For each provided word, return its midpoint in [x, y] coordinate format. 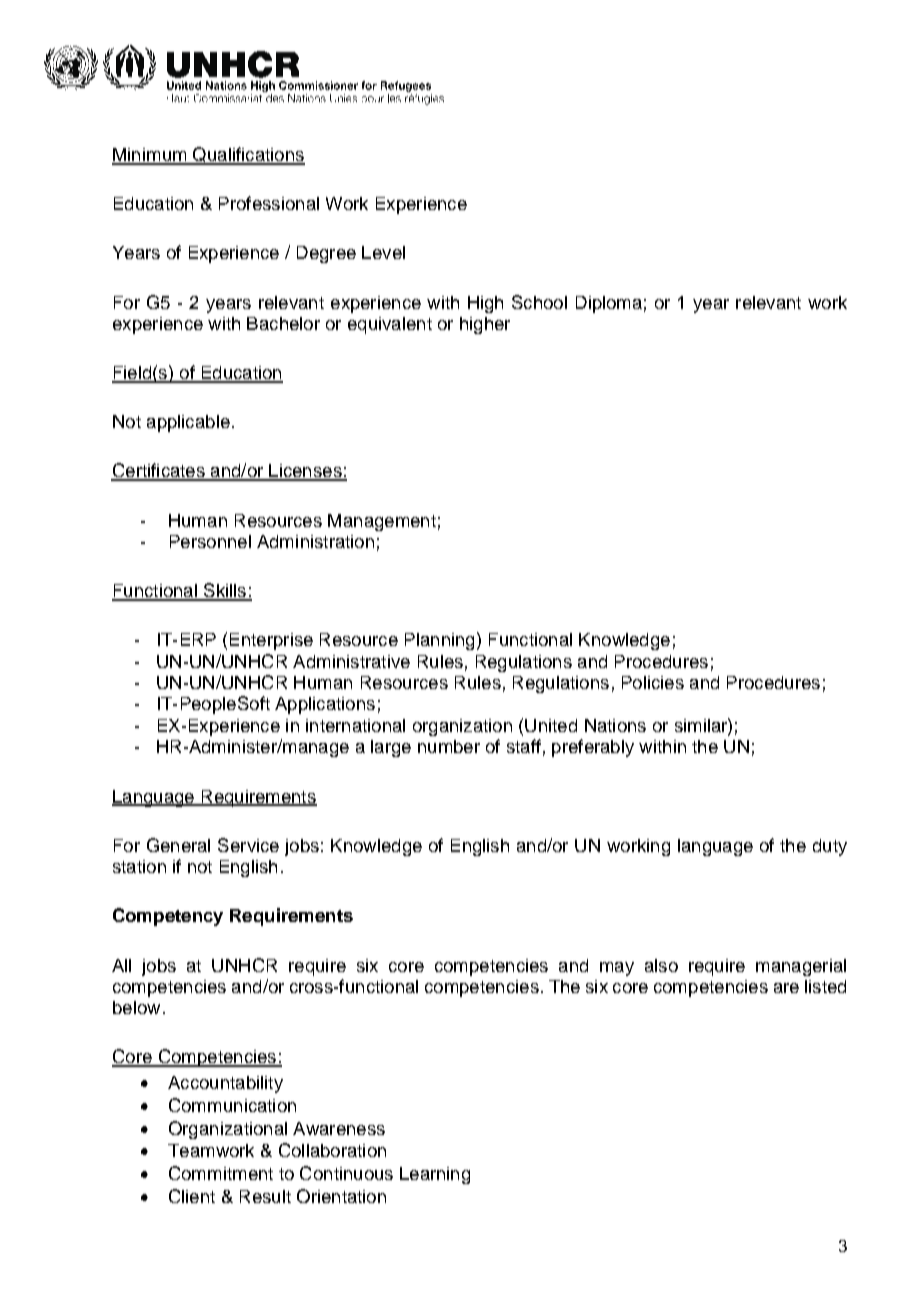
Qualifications [248, 156]
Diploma [609, 304]
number [449, 746]
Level [383, 252]
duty [830, 847]
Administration [315, 541]
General [178, 845]
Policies [653, 682]
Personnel [210, 541]
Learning [435, 1175]
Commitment [221, 1173]
